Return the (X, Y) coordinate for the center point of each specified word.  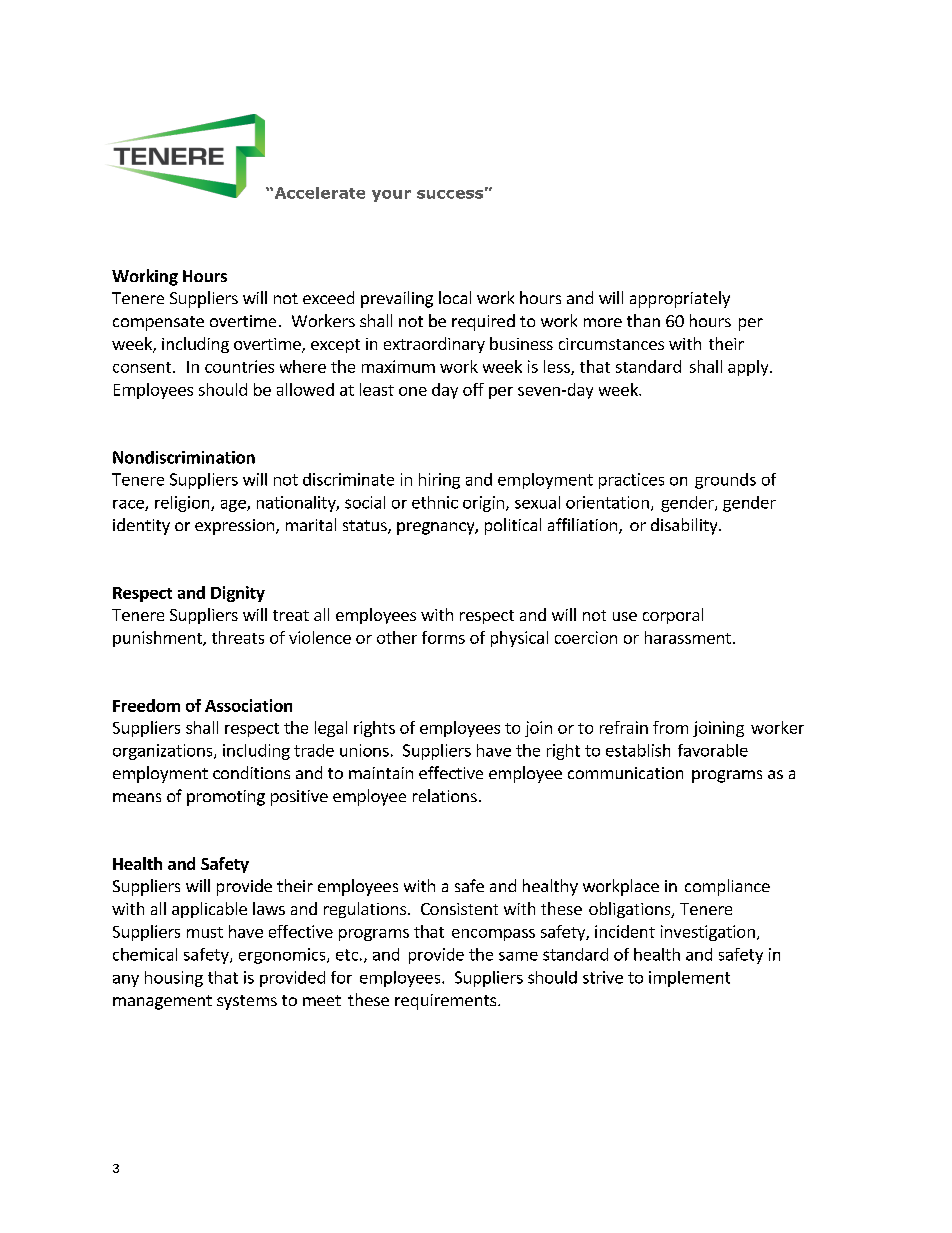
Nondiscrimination (184, 457)
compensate (158, 323)
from (670, 727)
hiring (439, 481)
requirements (447, 1002)
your (391, 196)
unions (364, 750)
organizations (164, 752)
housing (174, 979)
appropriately (680, 299)
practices (631, 481)
